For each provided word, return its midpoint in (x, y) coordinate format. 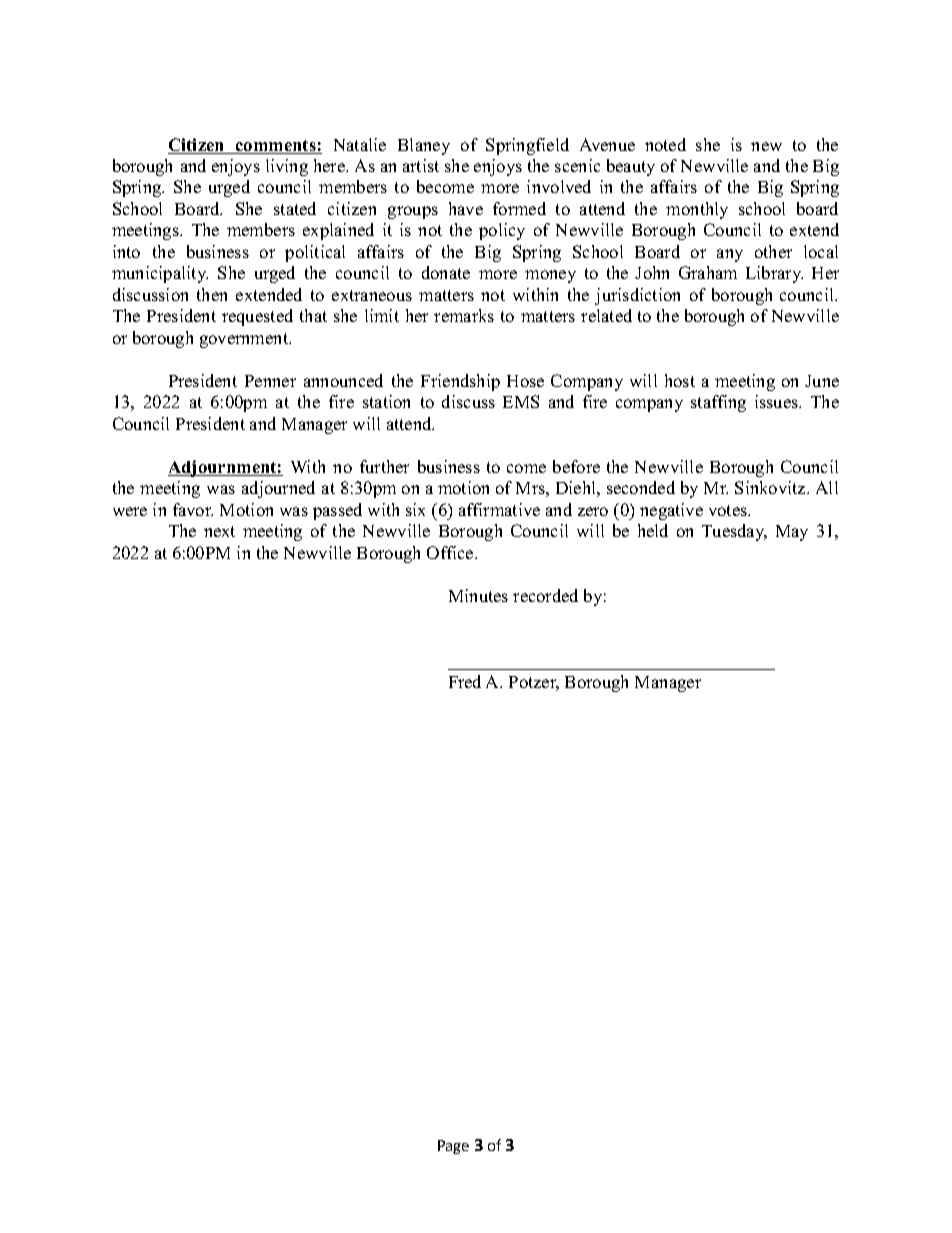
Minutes (478, 595)
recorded (545, 595)
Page (453, 1147)
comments (276, 147)
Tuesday (734, 532)
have (466, 208)
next (219, 531)
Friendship (460, 382)
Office (451, 552)
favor (193, 509)
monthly (697, 210)
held (653, 530)
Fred (465, 681)
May (792, 533)
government (245, 340)
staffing (718, 403)
